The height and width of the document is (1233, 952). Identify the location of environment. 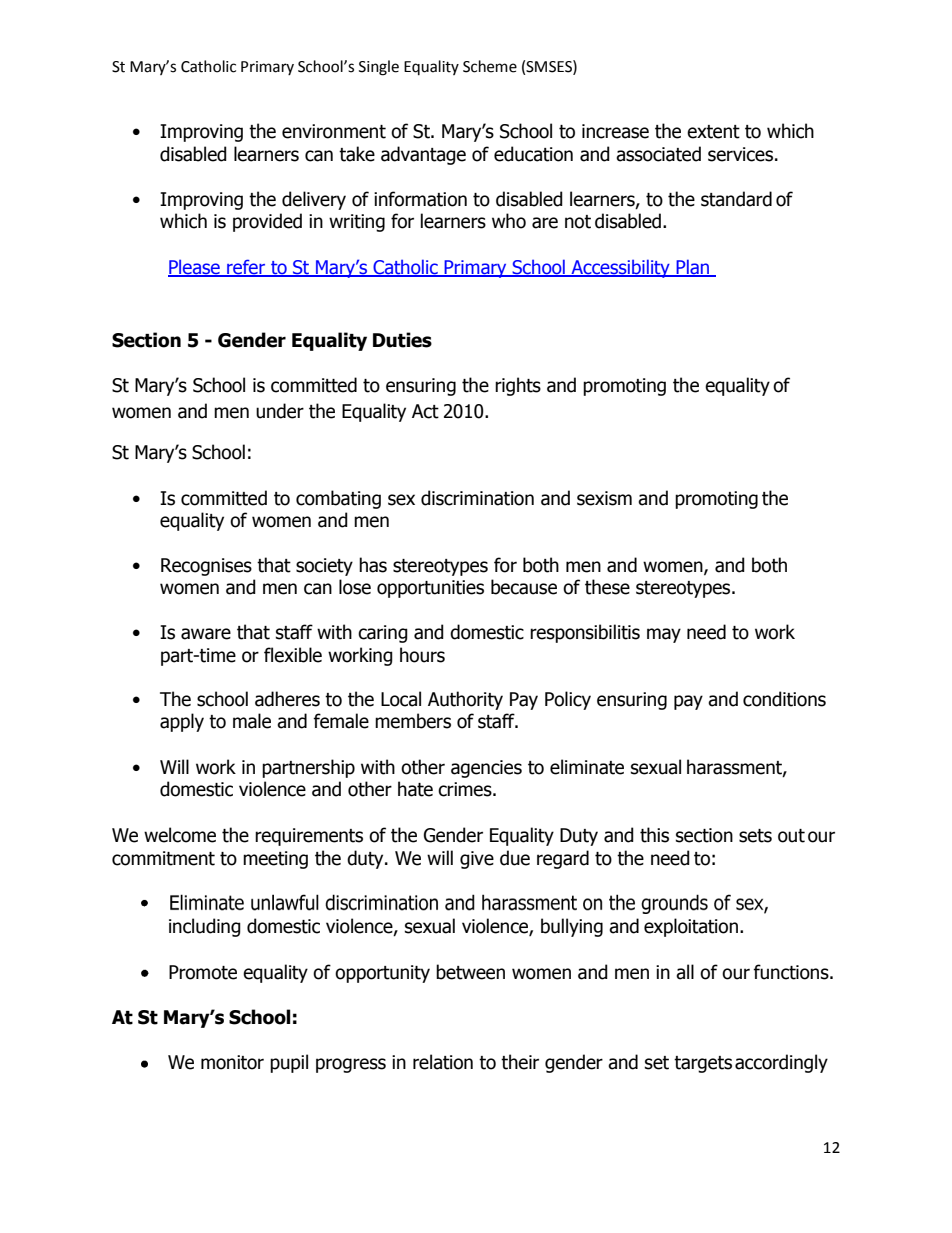
(334, 131).
